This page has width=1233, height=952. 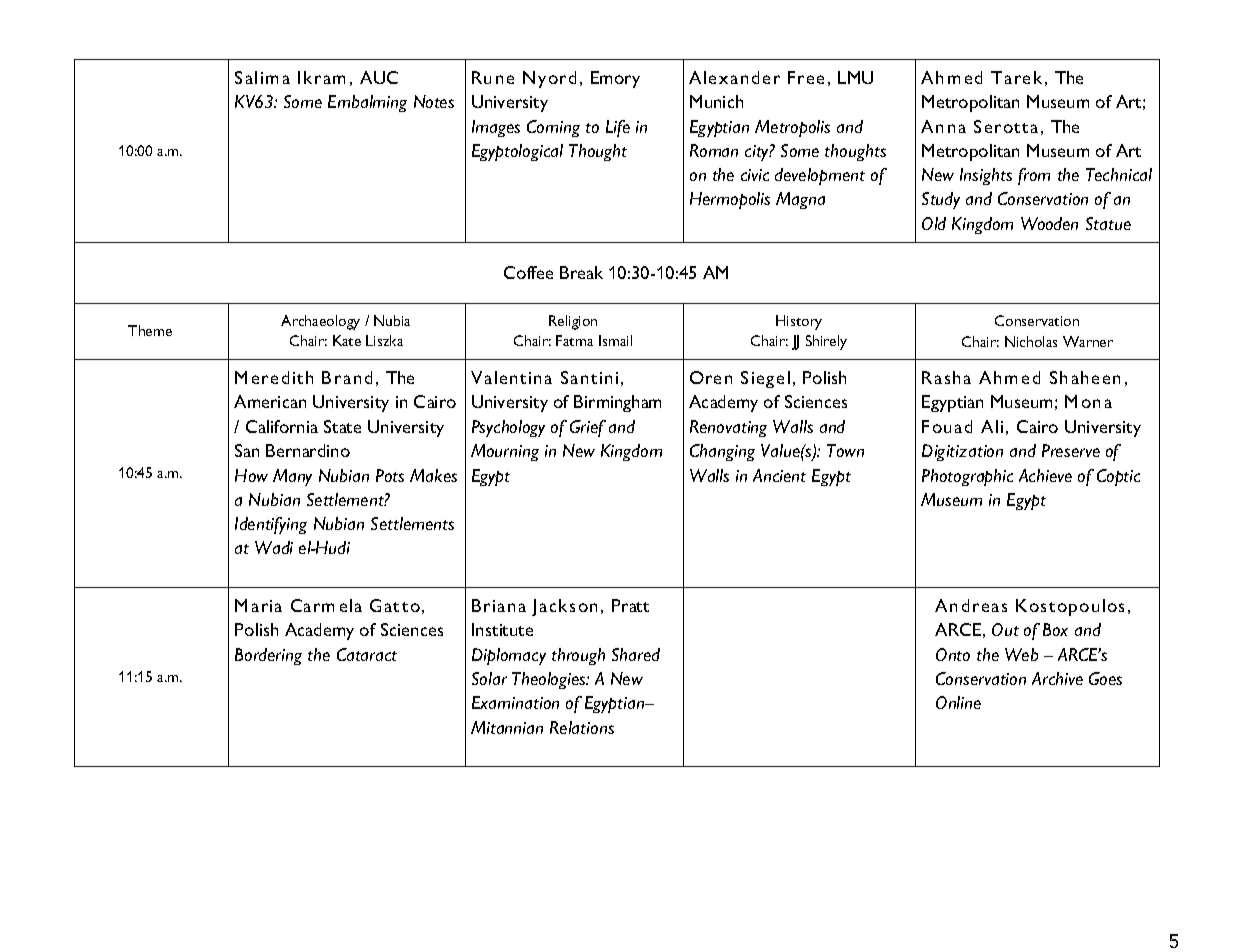 What do you see at coordinates (256, 77) in the page?
I see `Salim` at bounding box center [256, 77].
